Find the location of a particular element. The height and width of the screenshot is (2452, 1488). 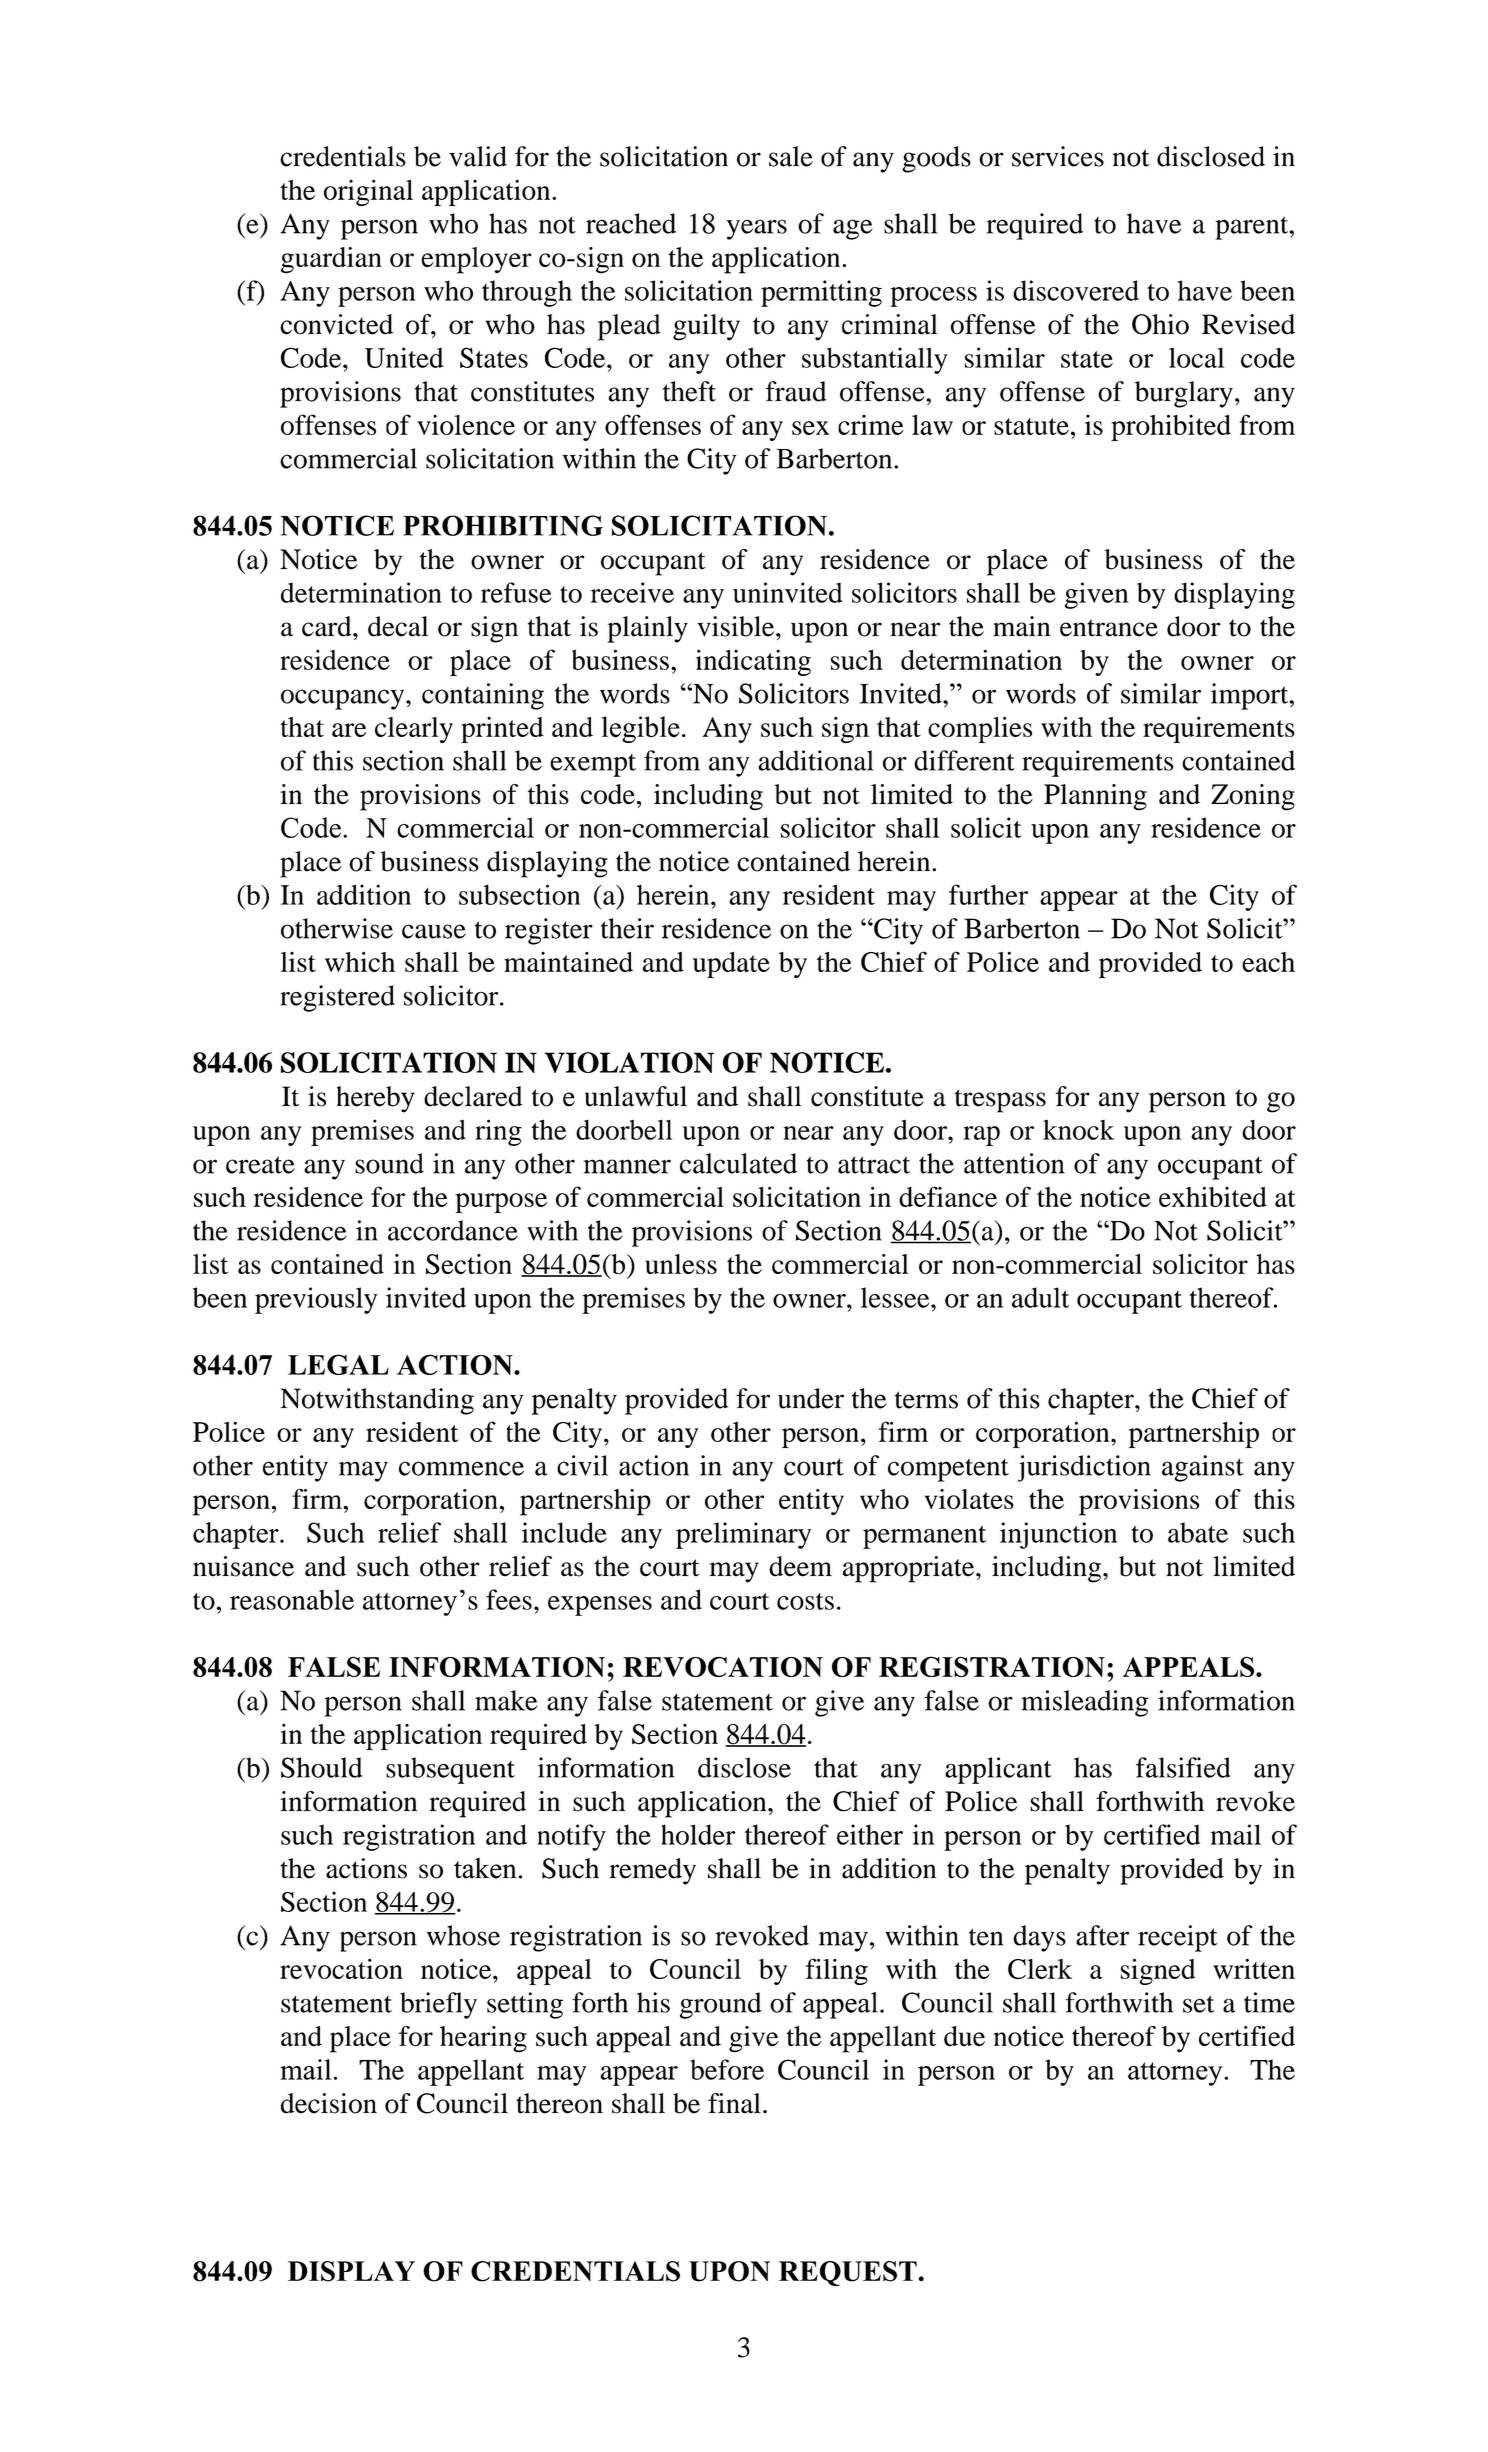

decision is located at coordinates (329, 2103).
